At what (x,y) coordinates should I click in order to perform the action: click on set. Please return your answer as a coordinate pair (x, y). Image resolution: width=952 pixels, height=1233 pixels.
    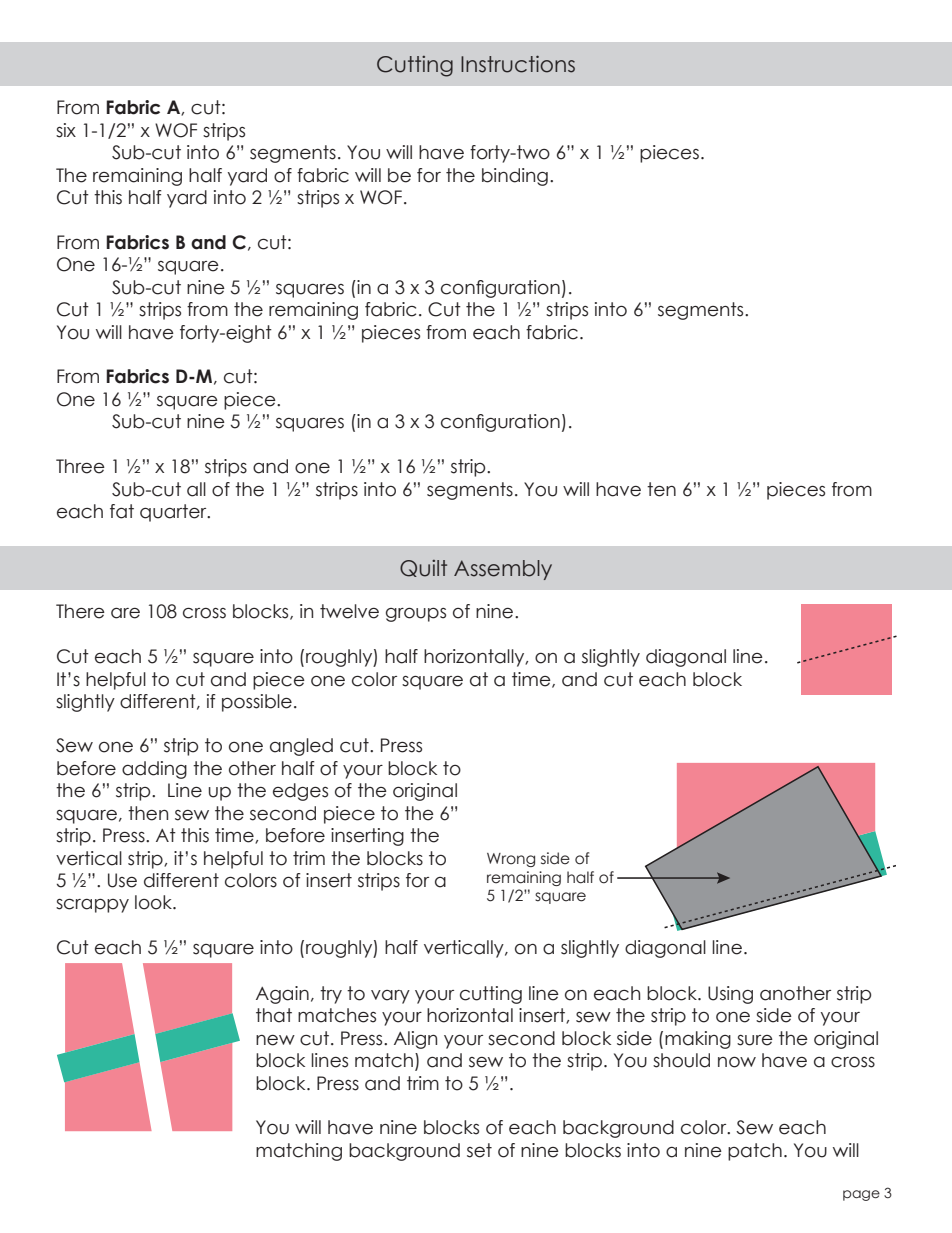
    Looking at the image, I should click on (479, 1150).
